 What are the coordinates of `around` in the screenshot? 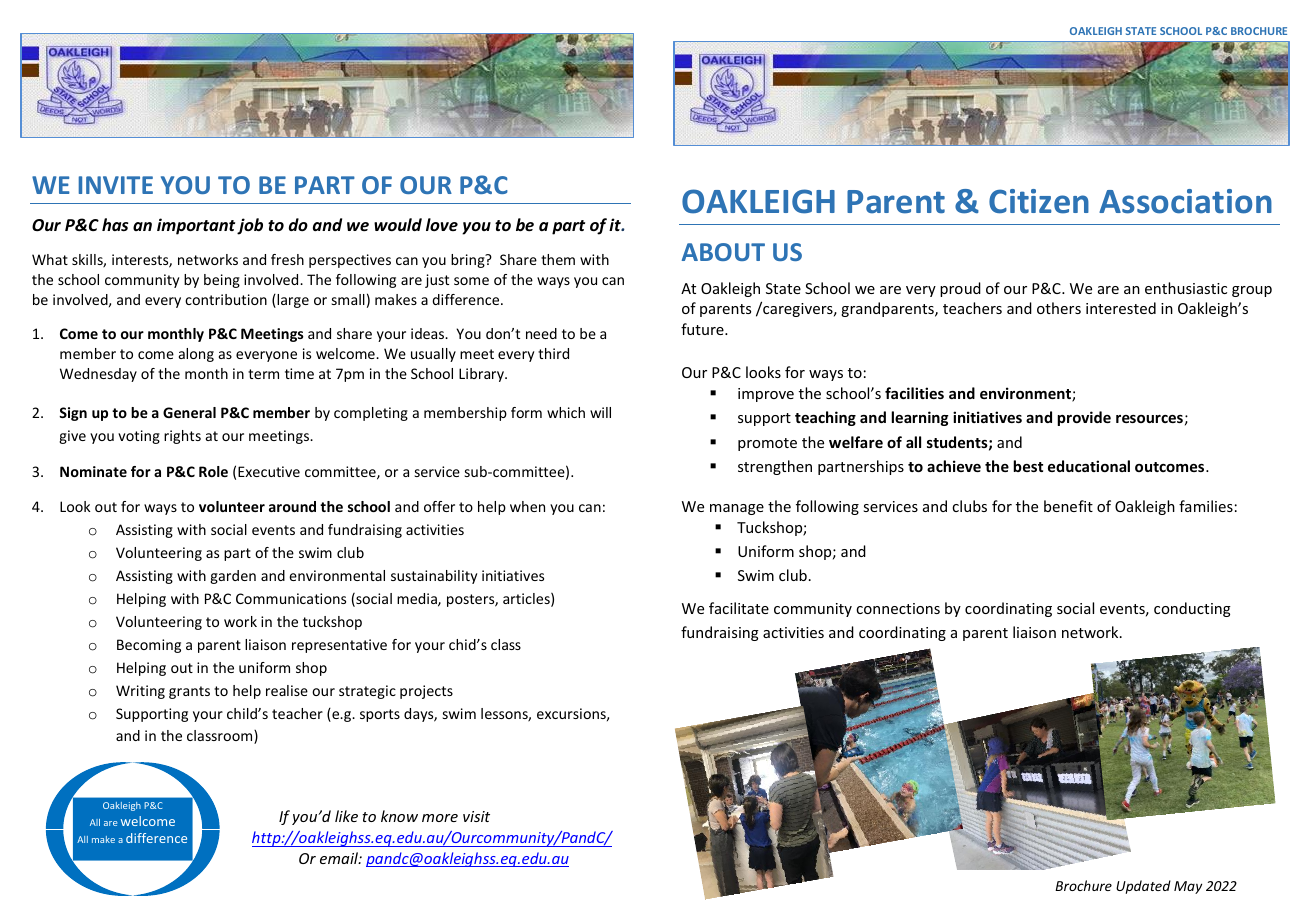 It's located at (292, 506).
